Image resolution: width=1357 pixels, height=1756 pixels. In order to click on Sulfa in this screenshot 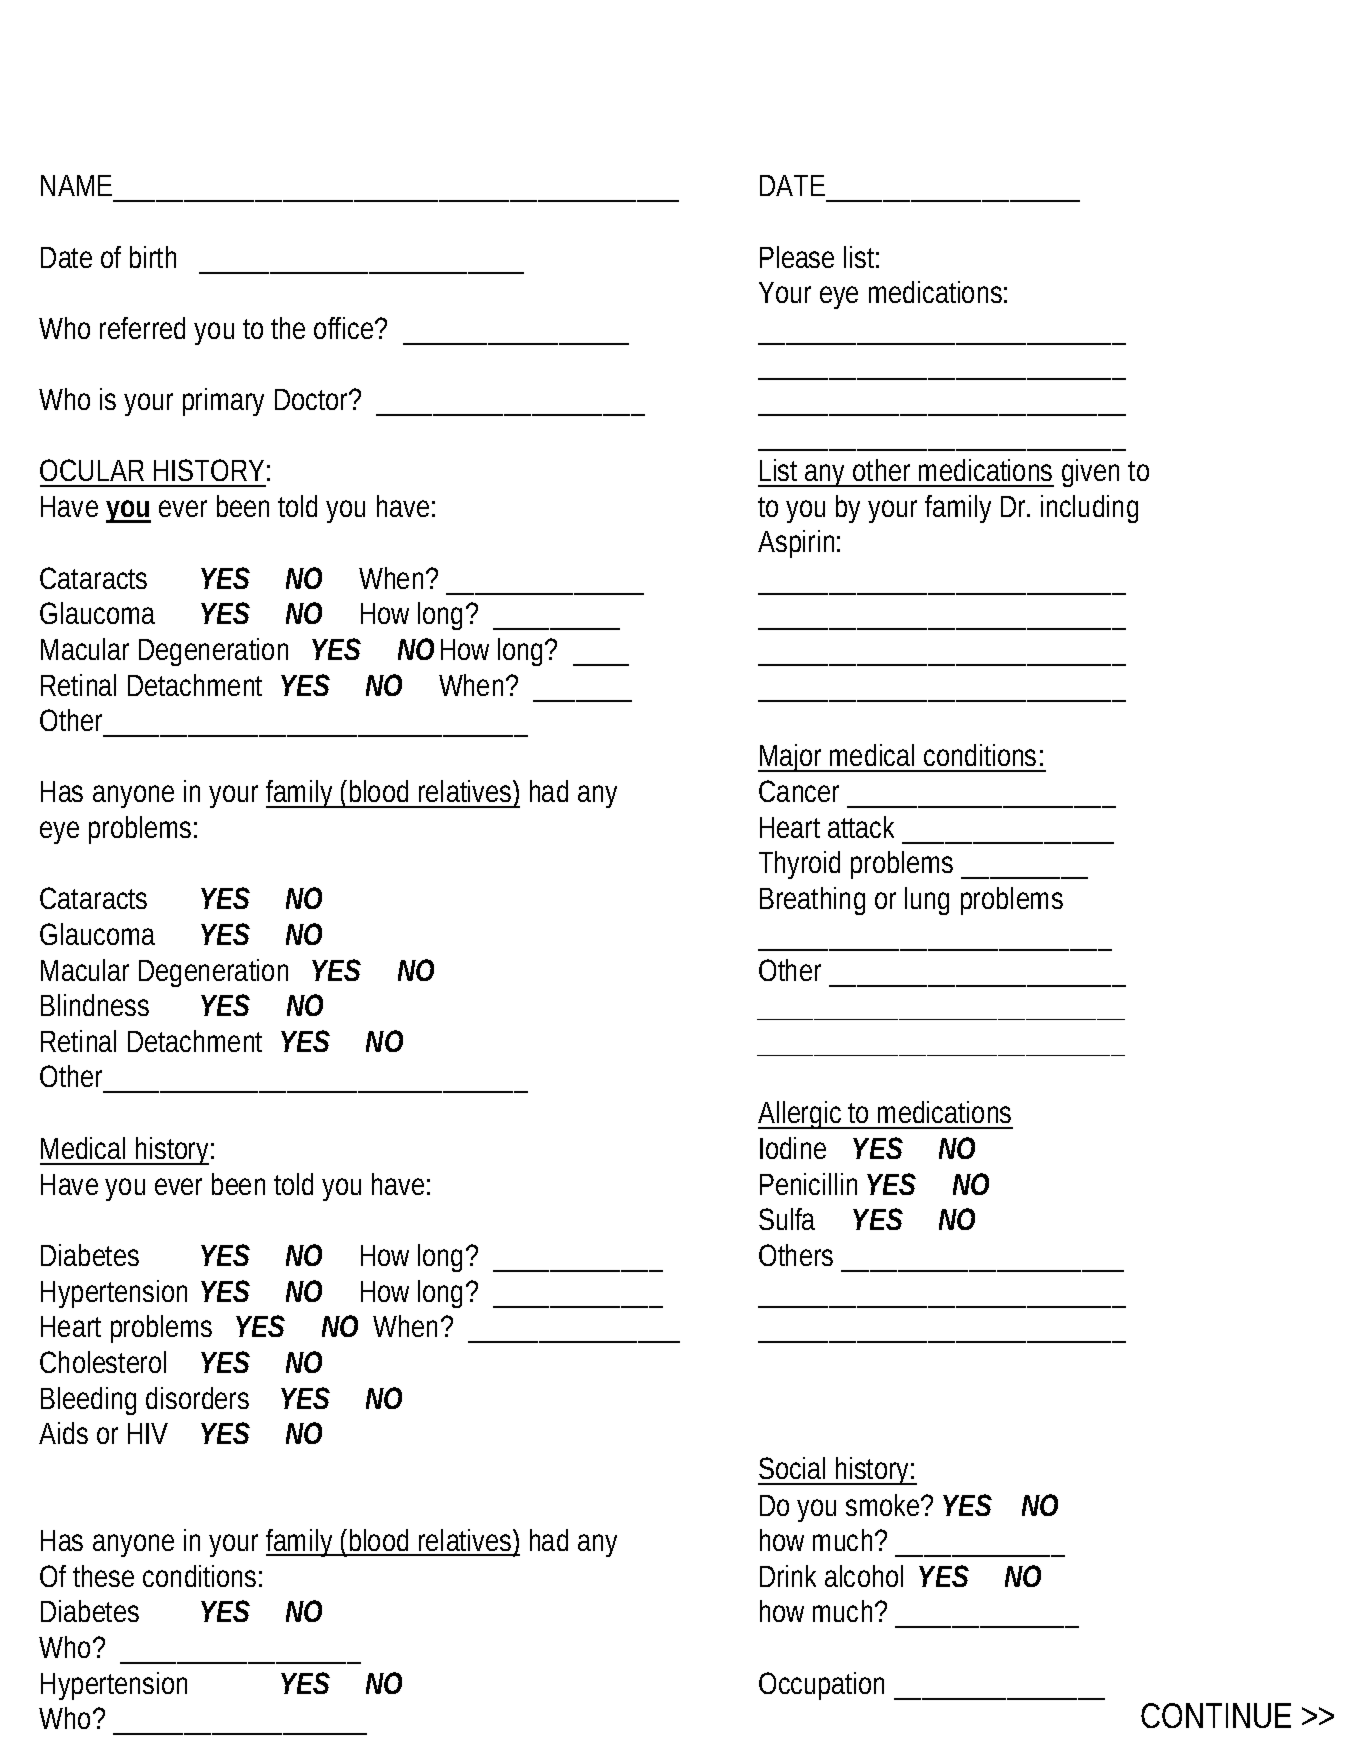, I will do `click(787, 1219)`.
